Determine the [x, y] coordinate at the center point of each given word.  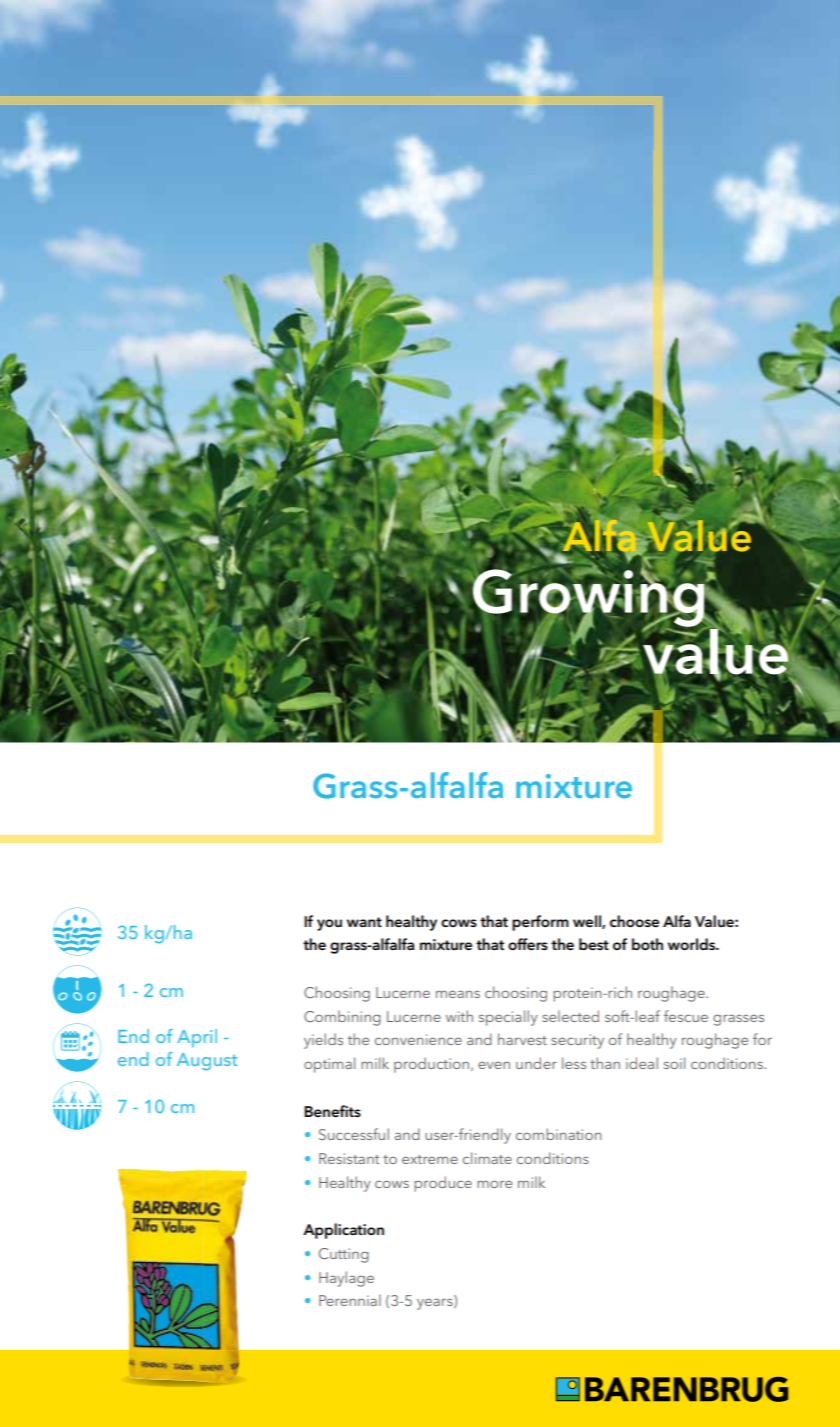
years [436, 1304]
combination [558, 1134]
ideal [642, 1063]
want [364, 922]
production [433, 1065]
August [207, 1062]
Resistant [349, 1158]
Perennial [350, 1300]
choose [634, 921]
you [329, 925]
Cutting [344, 1255]
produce [443, 1184]
